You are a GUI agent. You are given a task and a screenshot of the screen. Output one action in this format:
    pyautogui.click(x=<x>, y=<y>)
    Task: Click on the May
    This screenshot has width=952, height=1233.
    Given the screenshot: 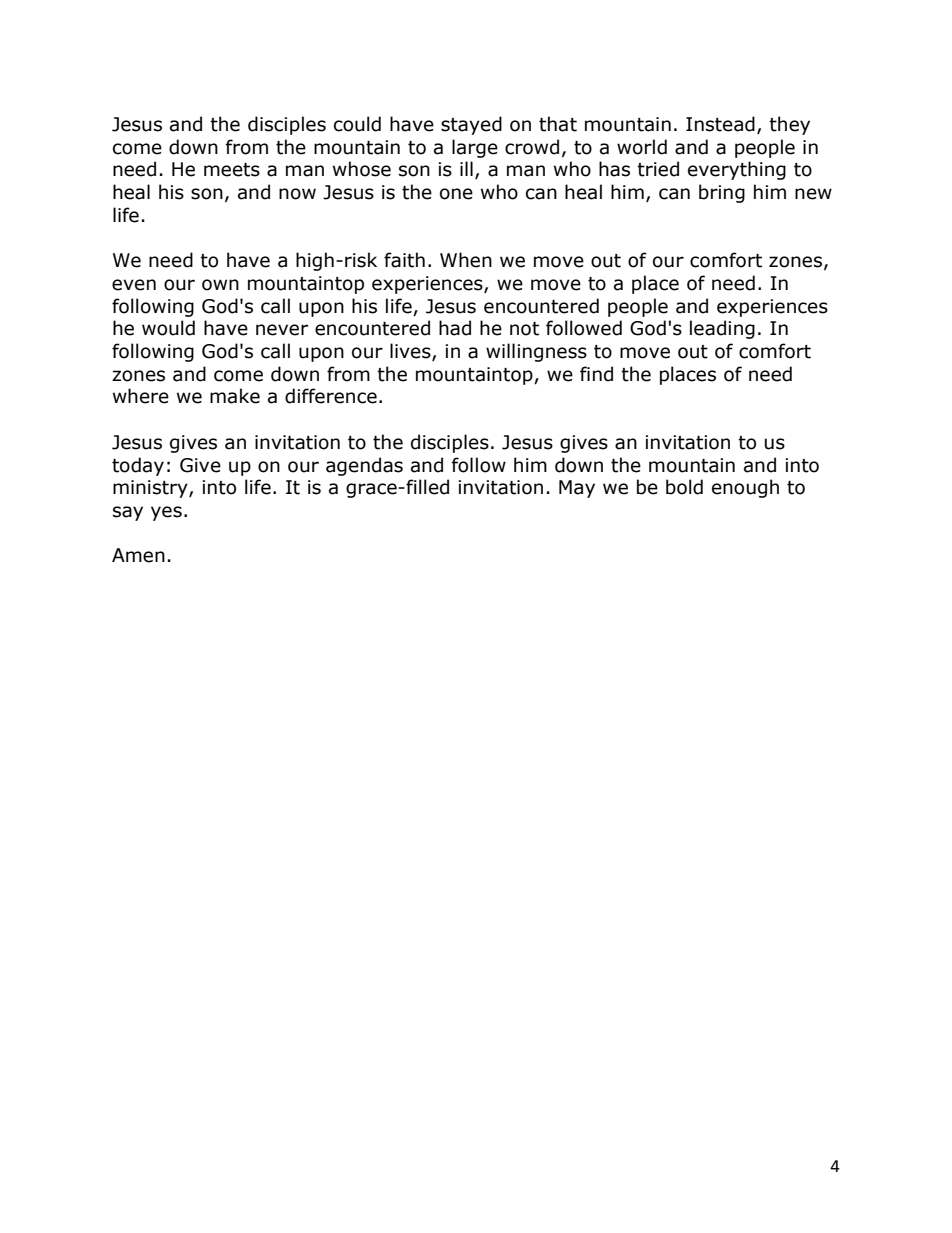 What is the action you would take?
    pyautogui.click(x=577, y=489)
